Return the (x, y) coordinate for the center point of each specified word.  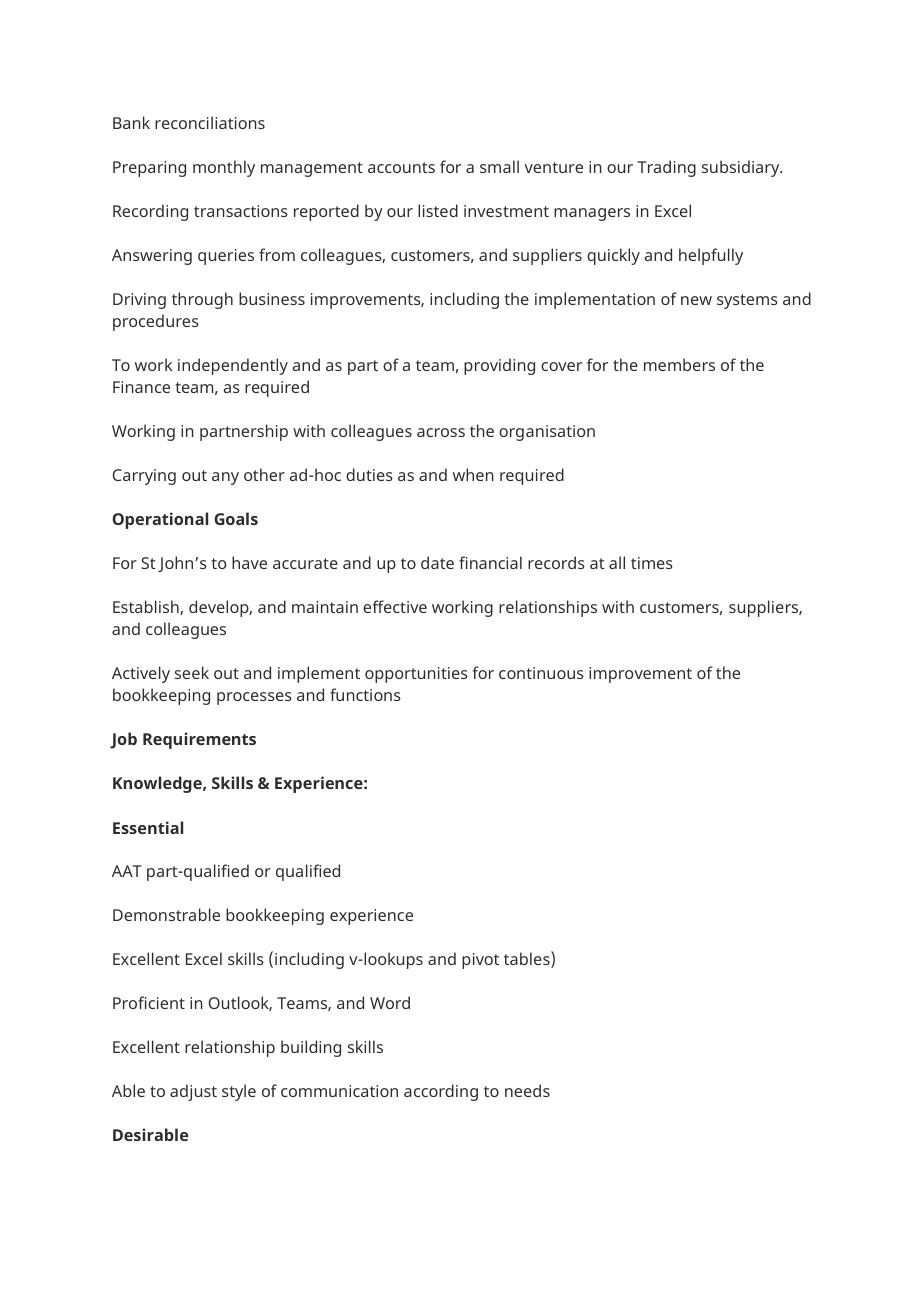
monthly (224, 168)
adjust (193, 1092)
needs (527, 1090)
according (441, 1092)
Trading (667, 168)
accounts (401, 167)
